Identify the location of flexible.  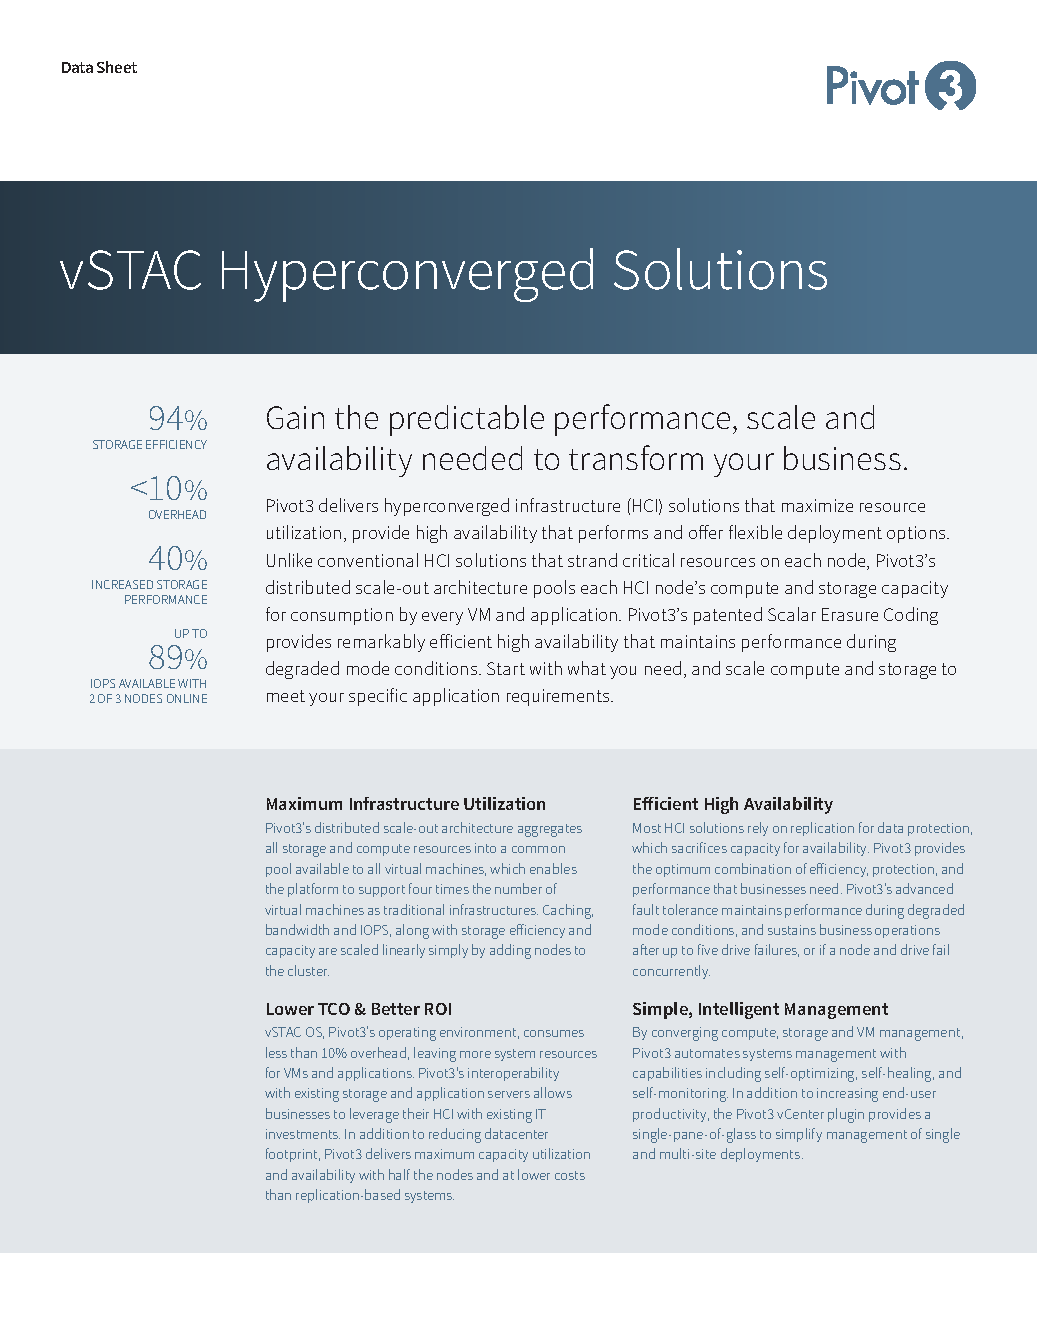
(755, 532).
